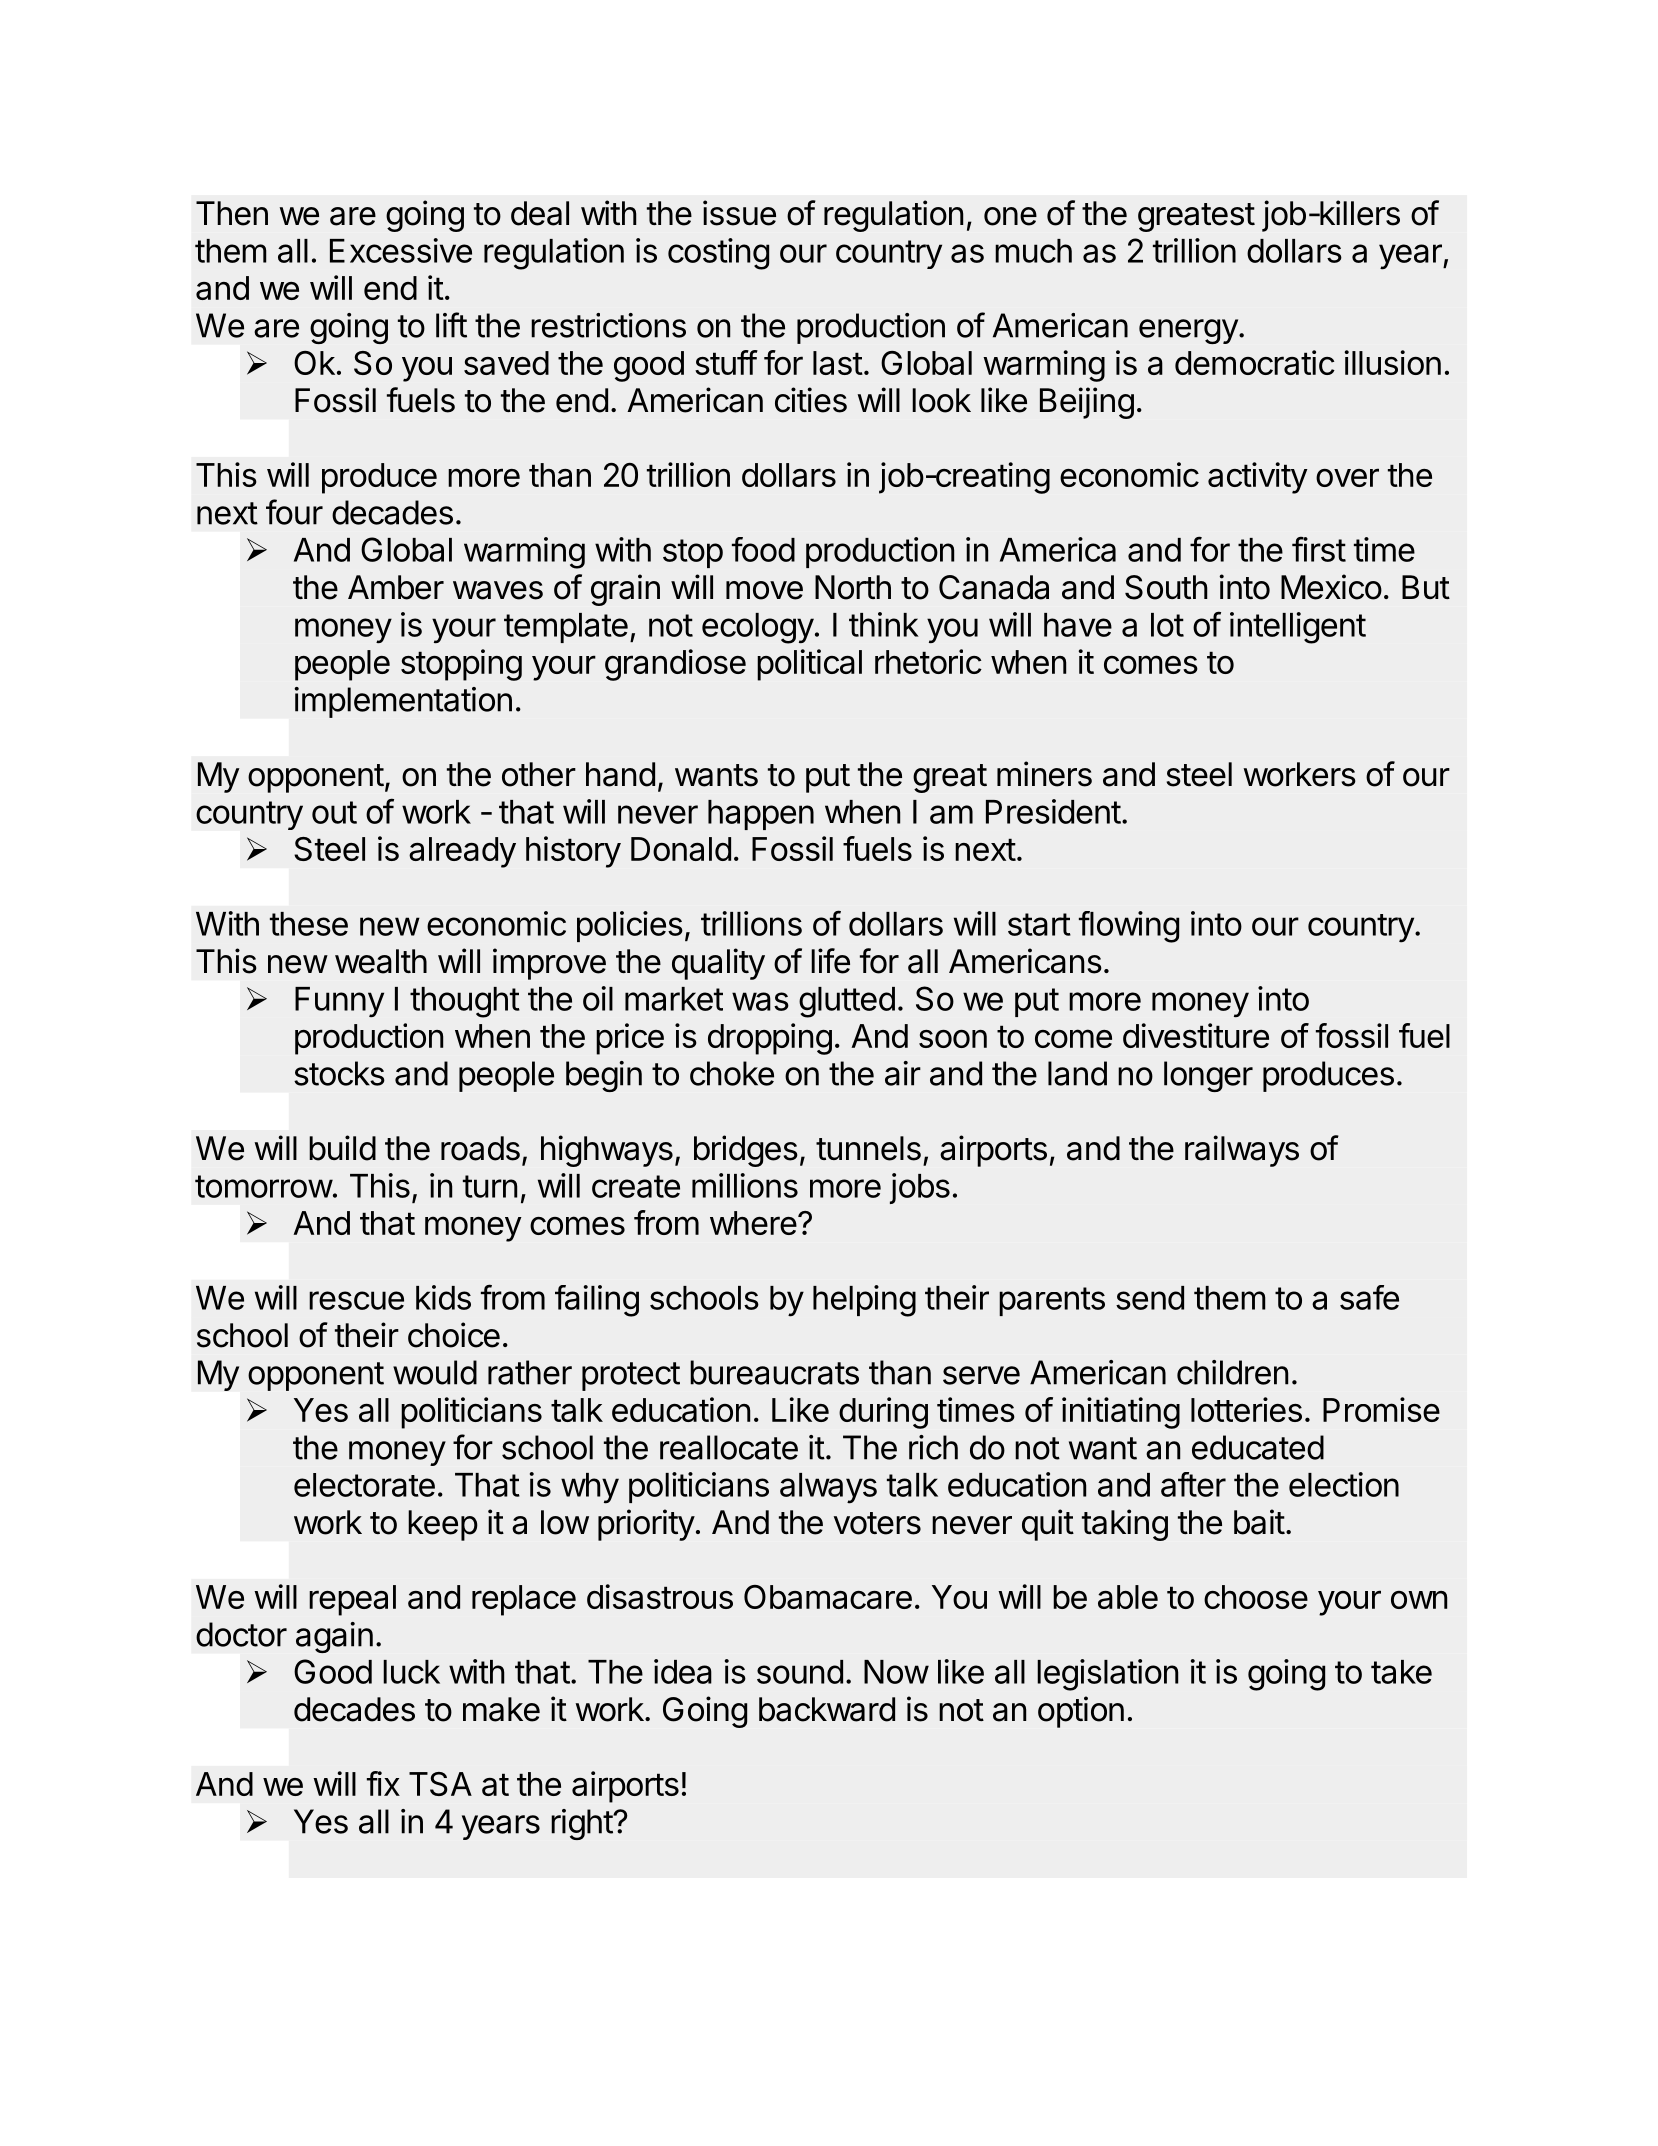 This screenshot has width=1658, height=2146. What do you see at coordinates (383, 1783) in the screenshot?
I see `fix` at bounding box center [383, 1783].
